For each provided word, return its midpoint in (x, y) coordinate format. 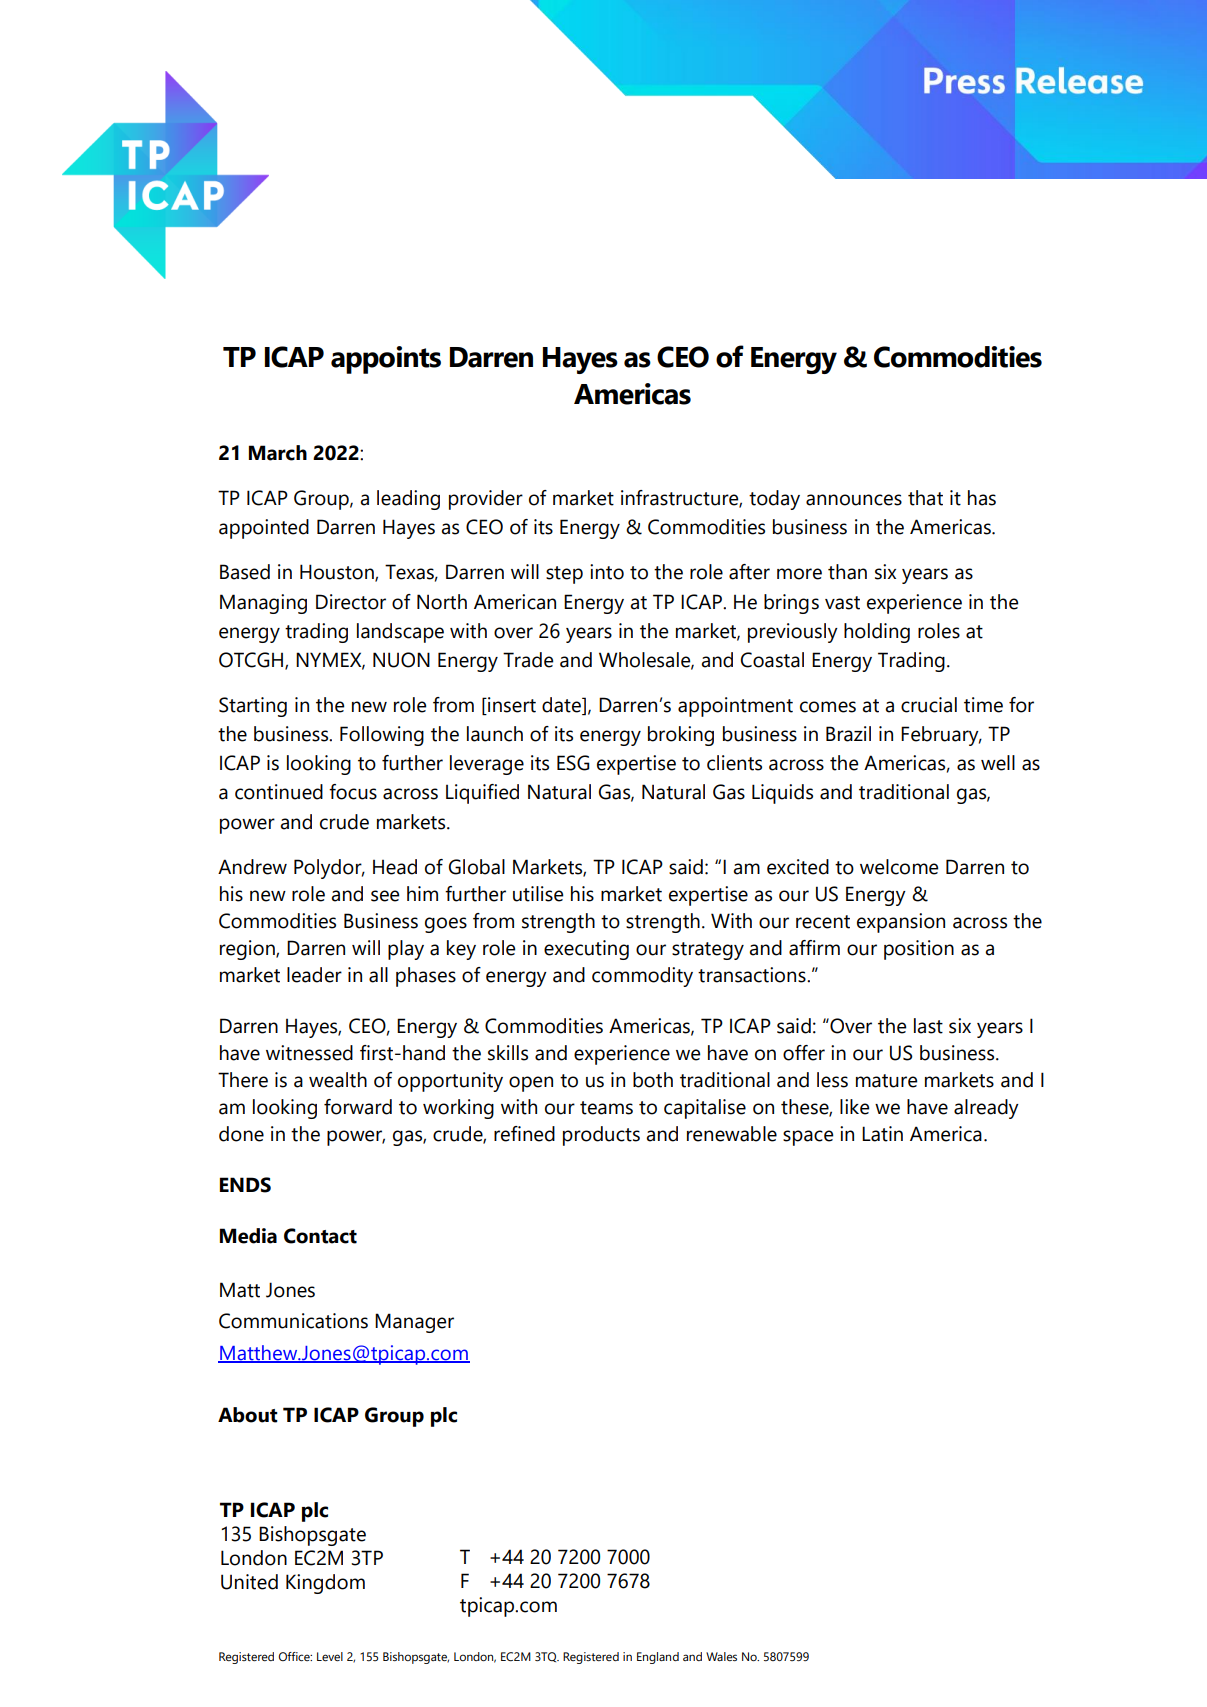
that (925, 498)
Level (330, 1656)
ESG (573, 763)
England (658, 1658)
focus (353, 792)
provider (486, 500)
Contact (320, 1236)
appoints (386, 360)
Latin (882, 1134)
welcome (899, 867)
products (601, 1136)
